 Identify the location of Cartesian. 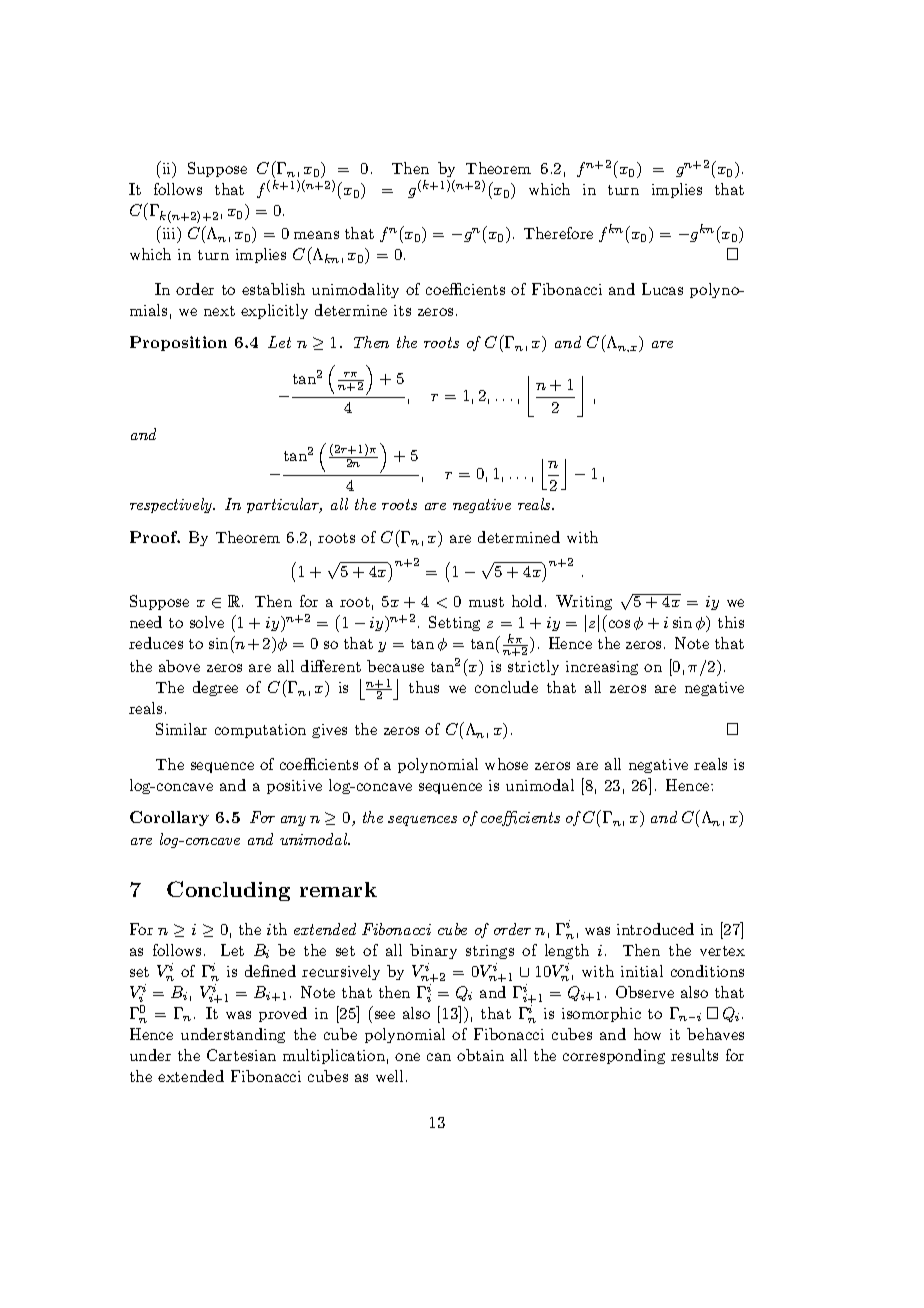
(241, 1055).
